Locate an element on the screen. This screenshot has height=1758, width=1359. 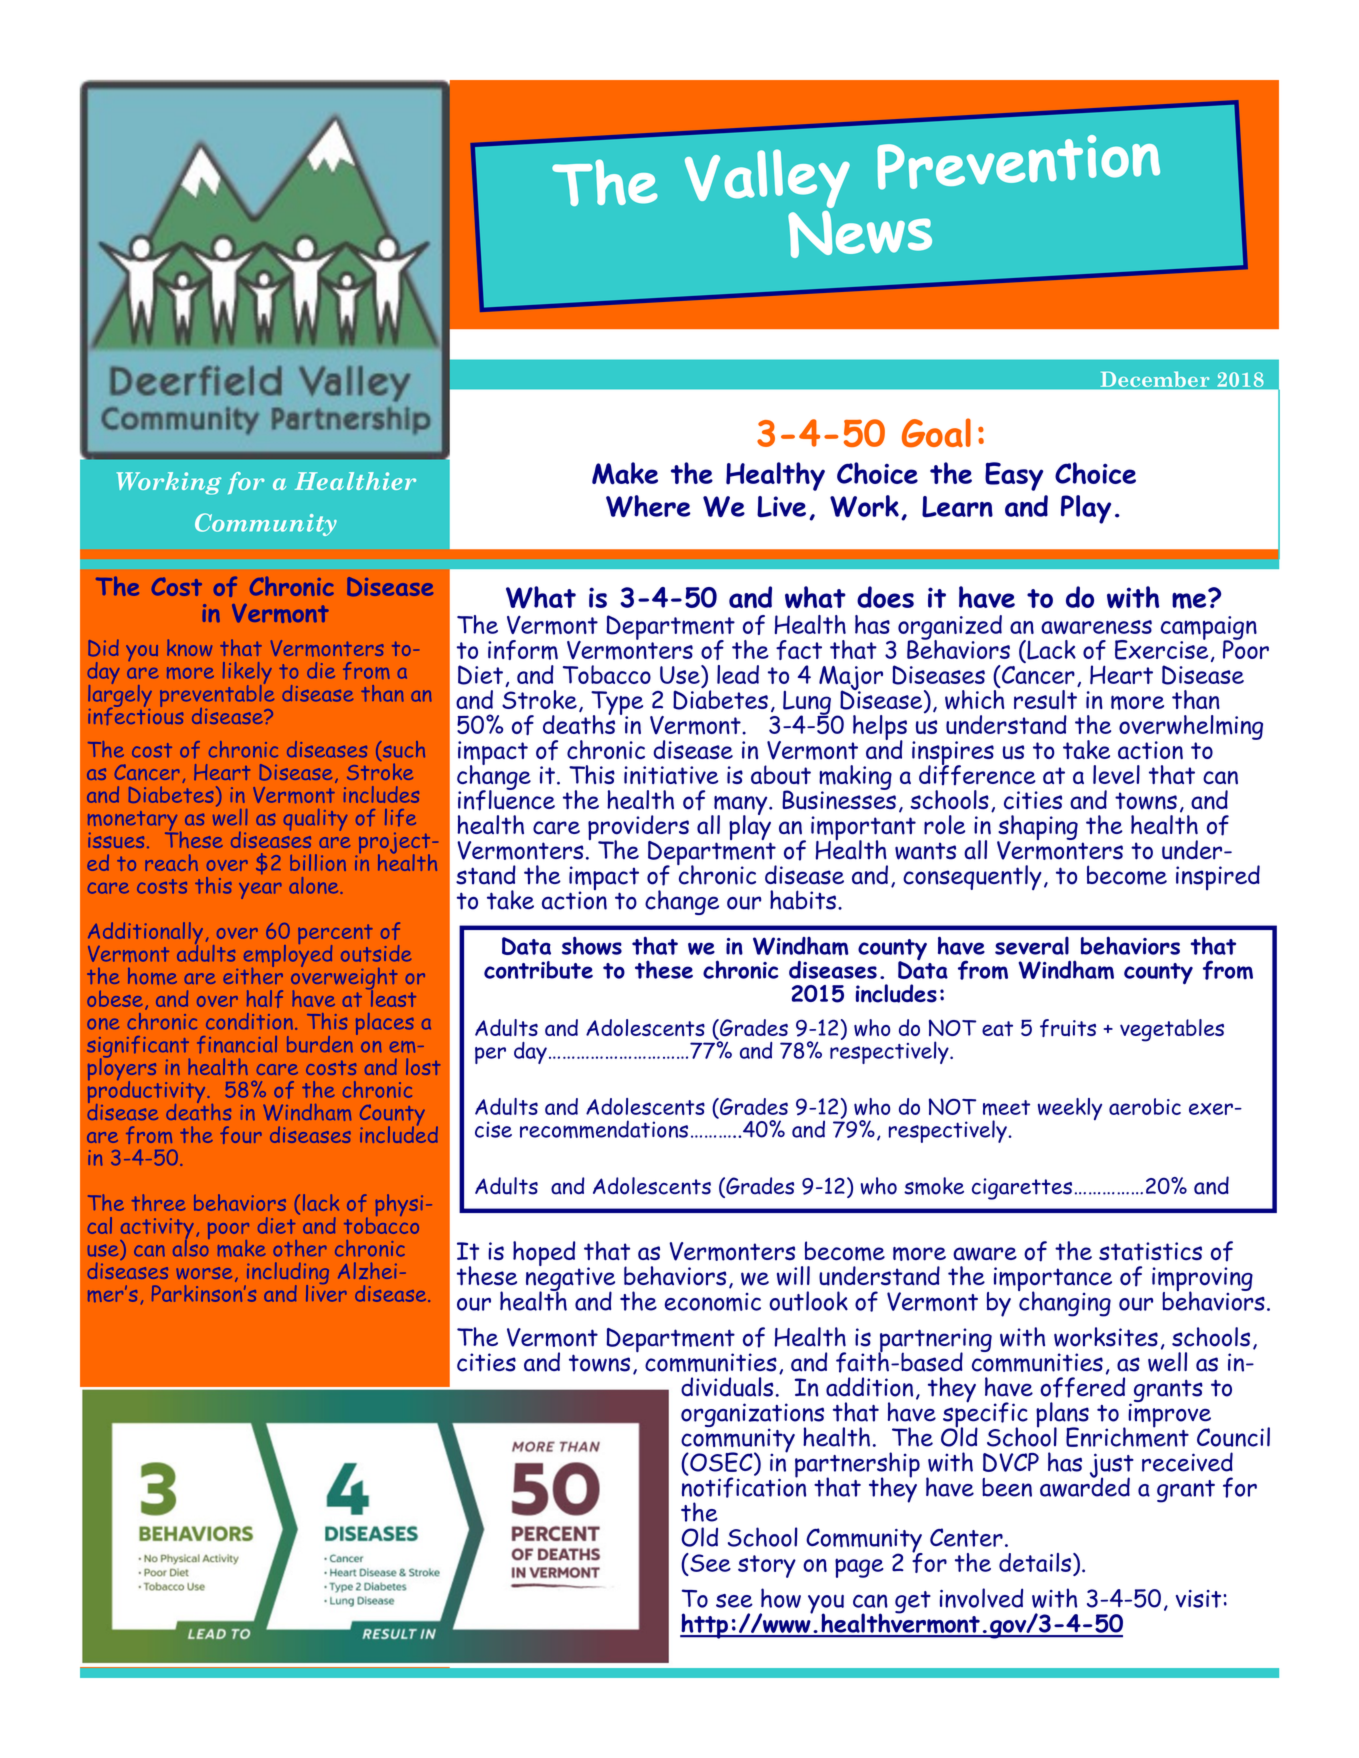
fruits is located at coordinates (1068, 1028).
